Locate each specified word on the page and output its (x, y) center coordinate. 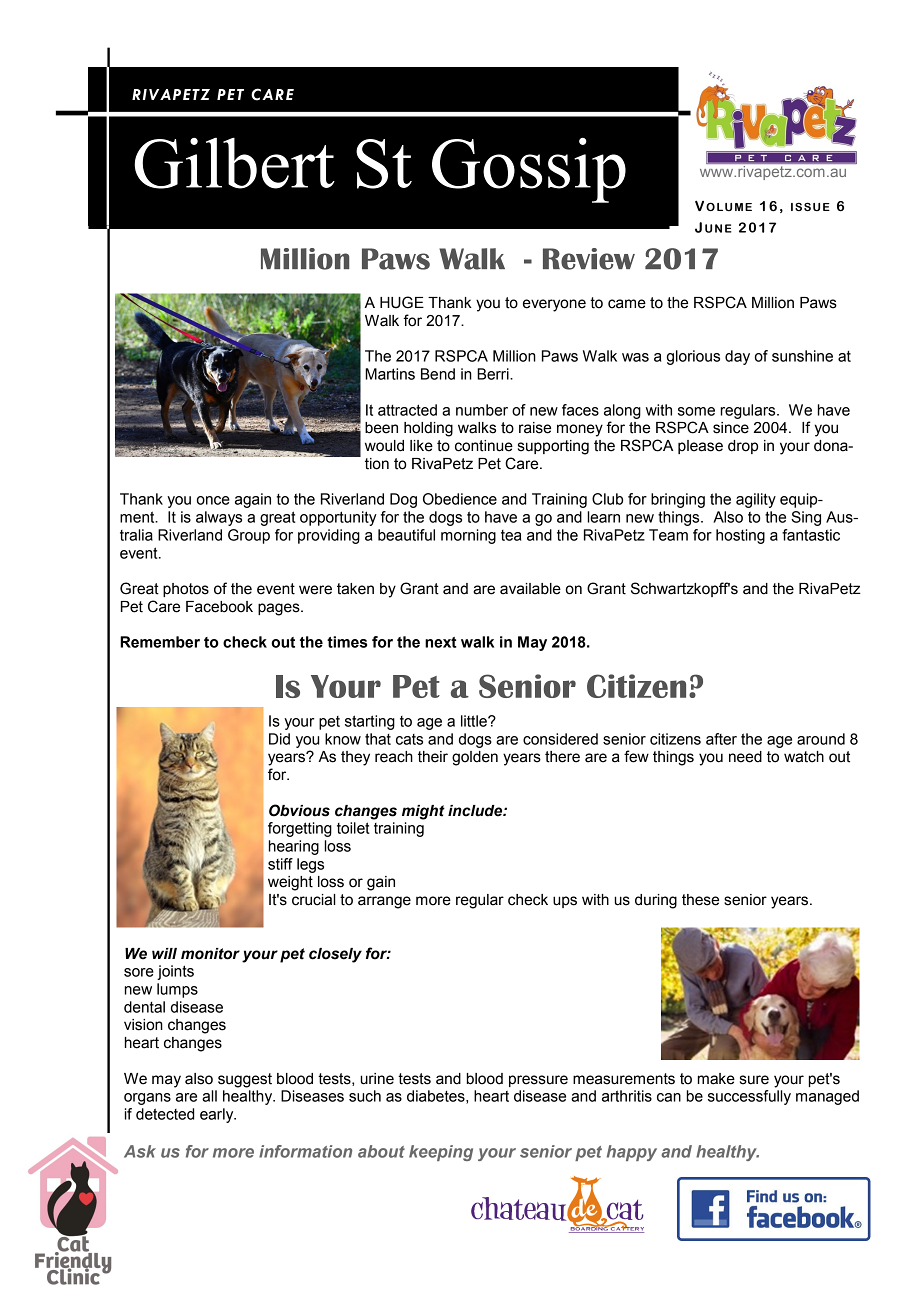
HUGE (402, 302)
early (218, 1115)
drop (743, 447)
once (213, 500)
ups (565, 902)
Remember (160, 642)
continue (484, 446)
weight (290, 883)
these (700, 900)
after (721, 739)
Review (589, 259)
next (441, 642)
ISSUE (810, 206)
